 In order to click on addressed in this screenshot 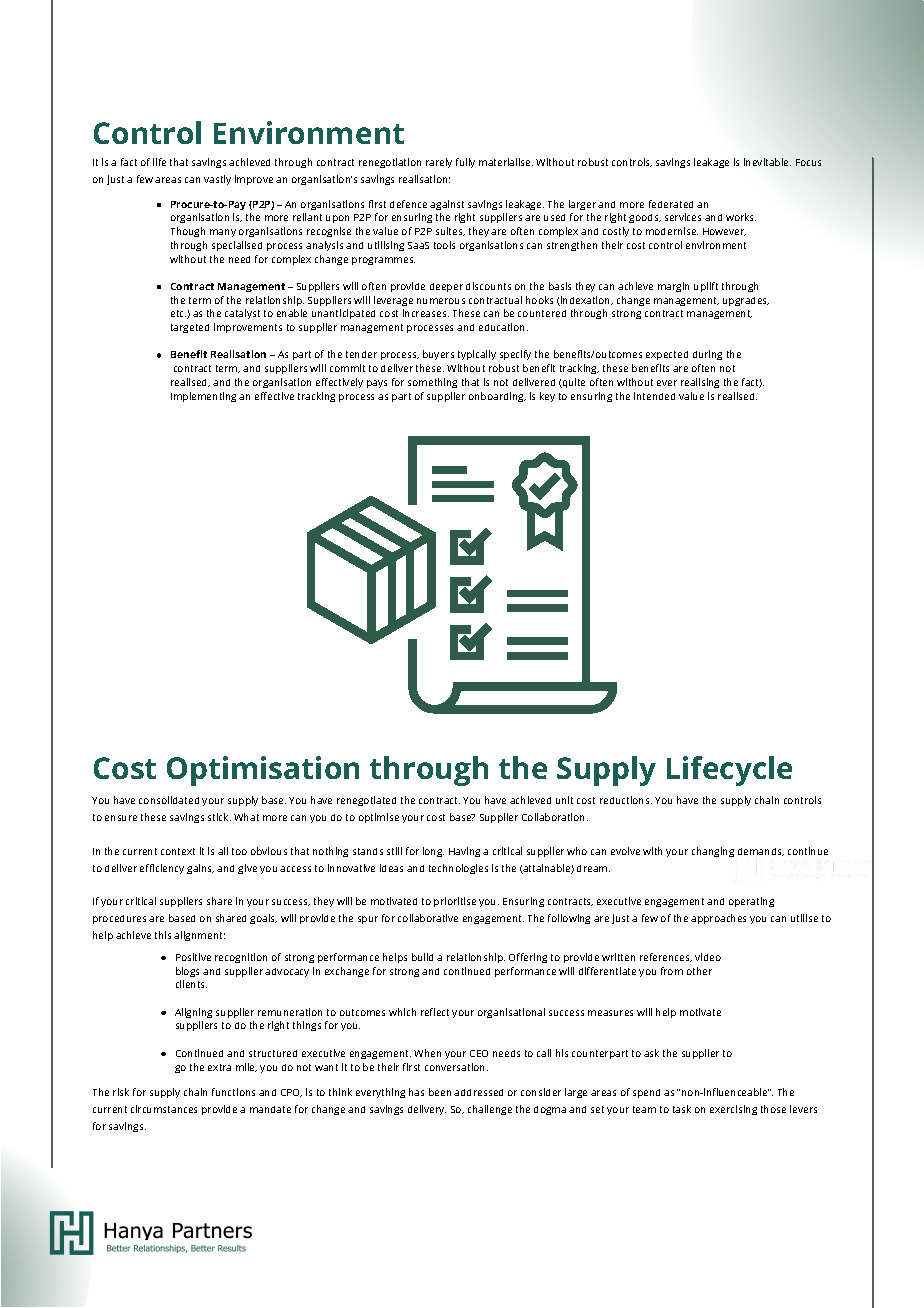, I will do `click(478, 1092)`.
